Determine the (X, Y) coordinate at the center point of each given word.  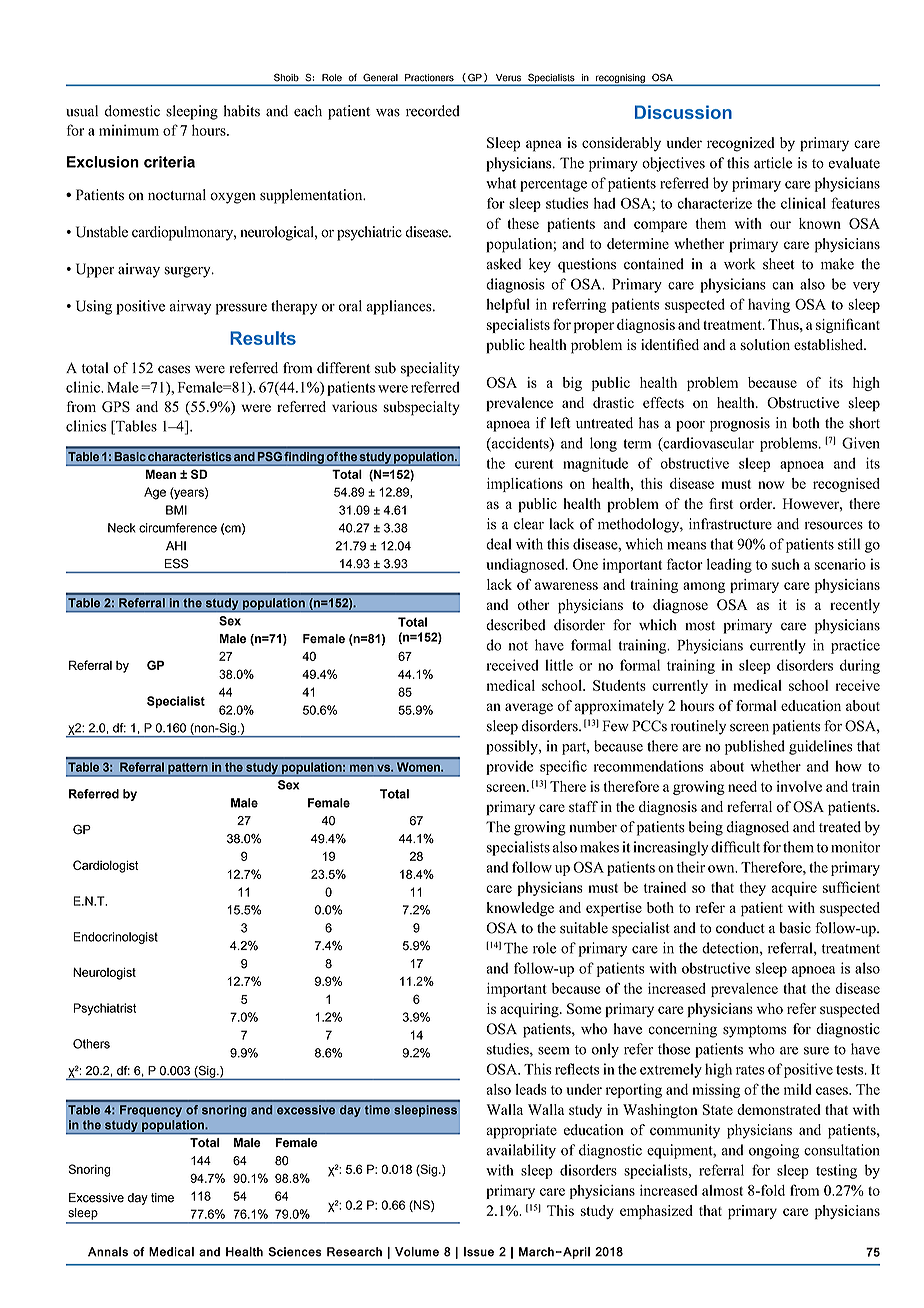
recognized (741, 144)
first (721, 503)
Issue (479, 1252)
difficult (735, 847)
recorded (433, 111)
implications (525, 485)
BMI (176, 510)
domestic (132, 111)
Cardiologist (105, 866)
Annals (108, 1252)
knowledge (520, 909)
